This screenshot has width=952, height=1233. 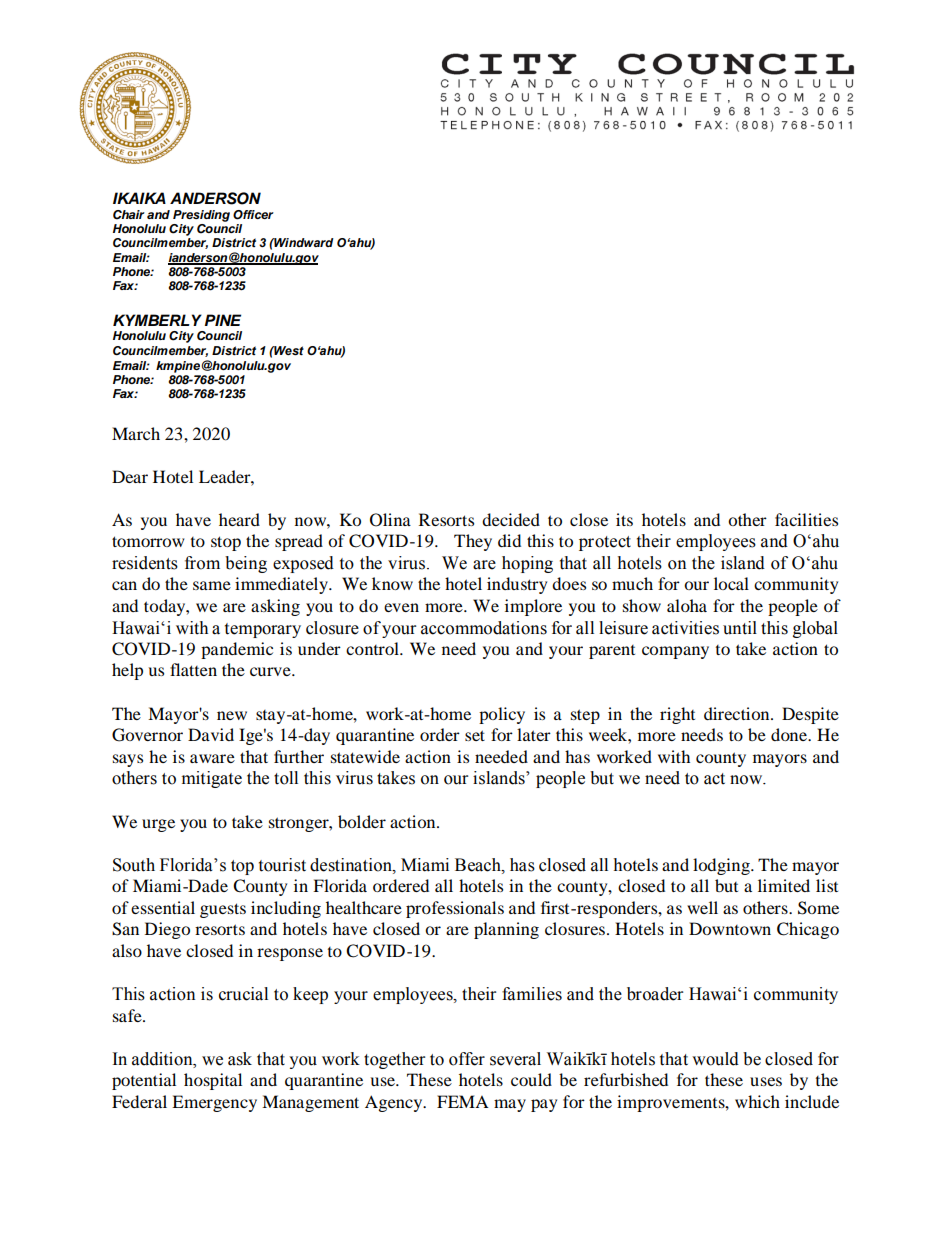 I want to click on flatten, so click(x=193, y=669).
